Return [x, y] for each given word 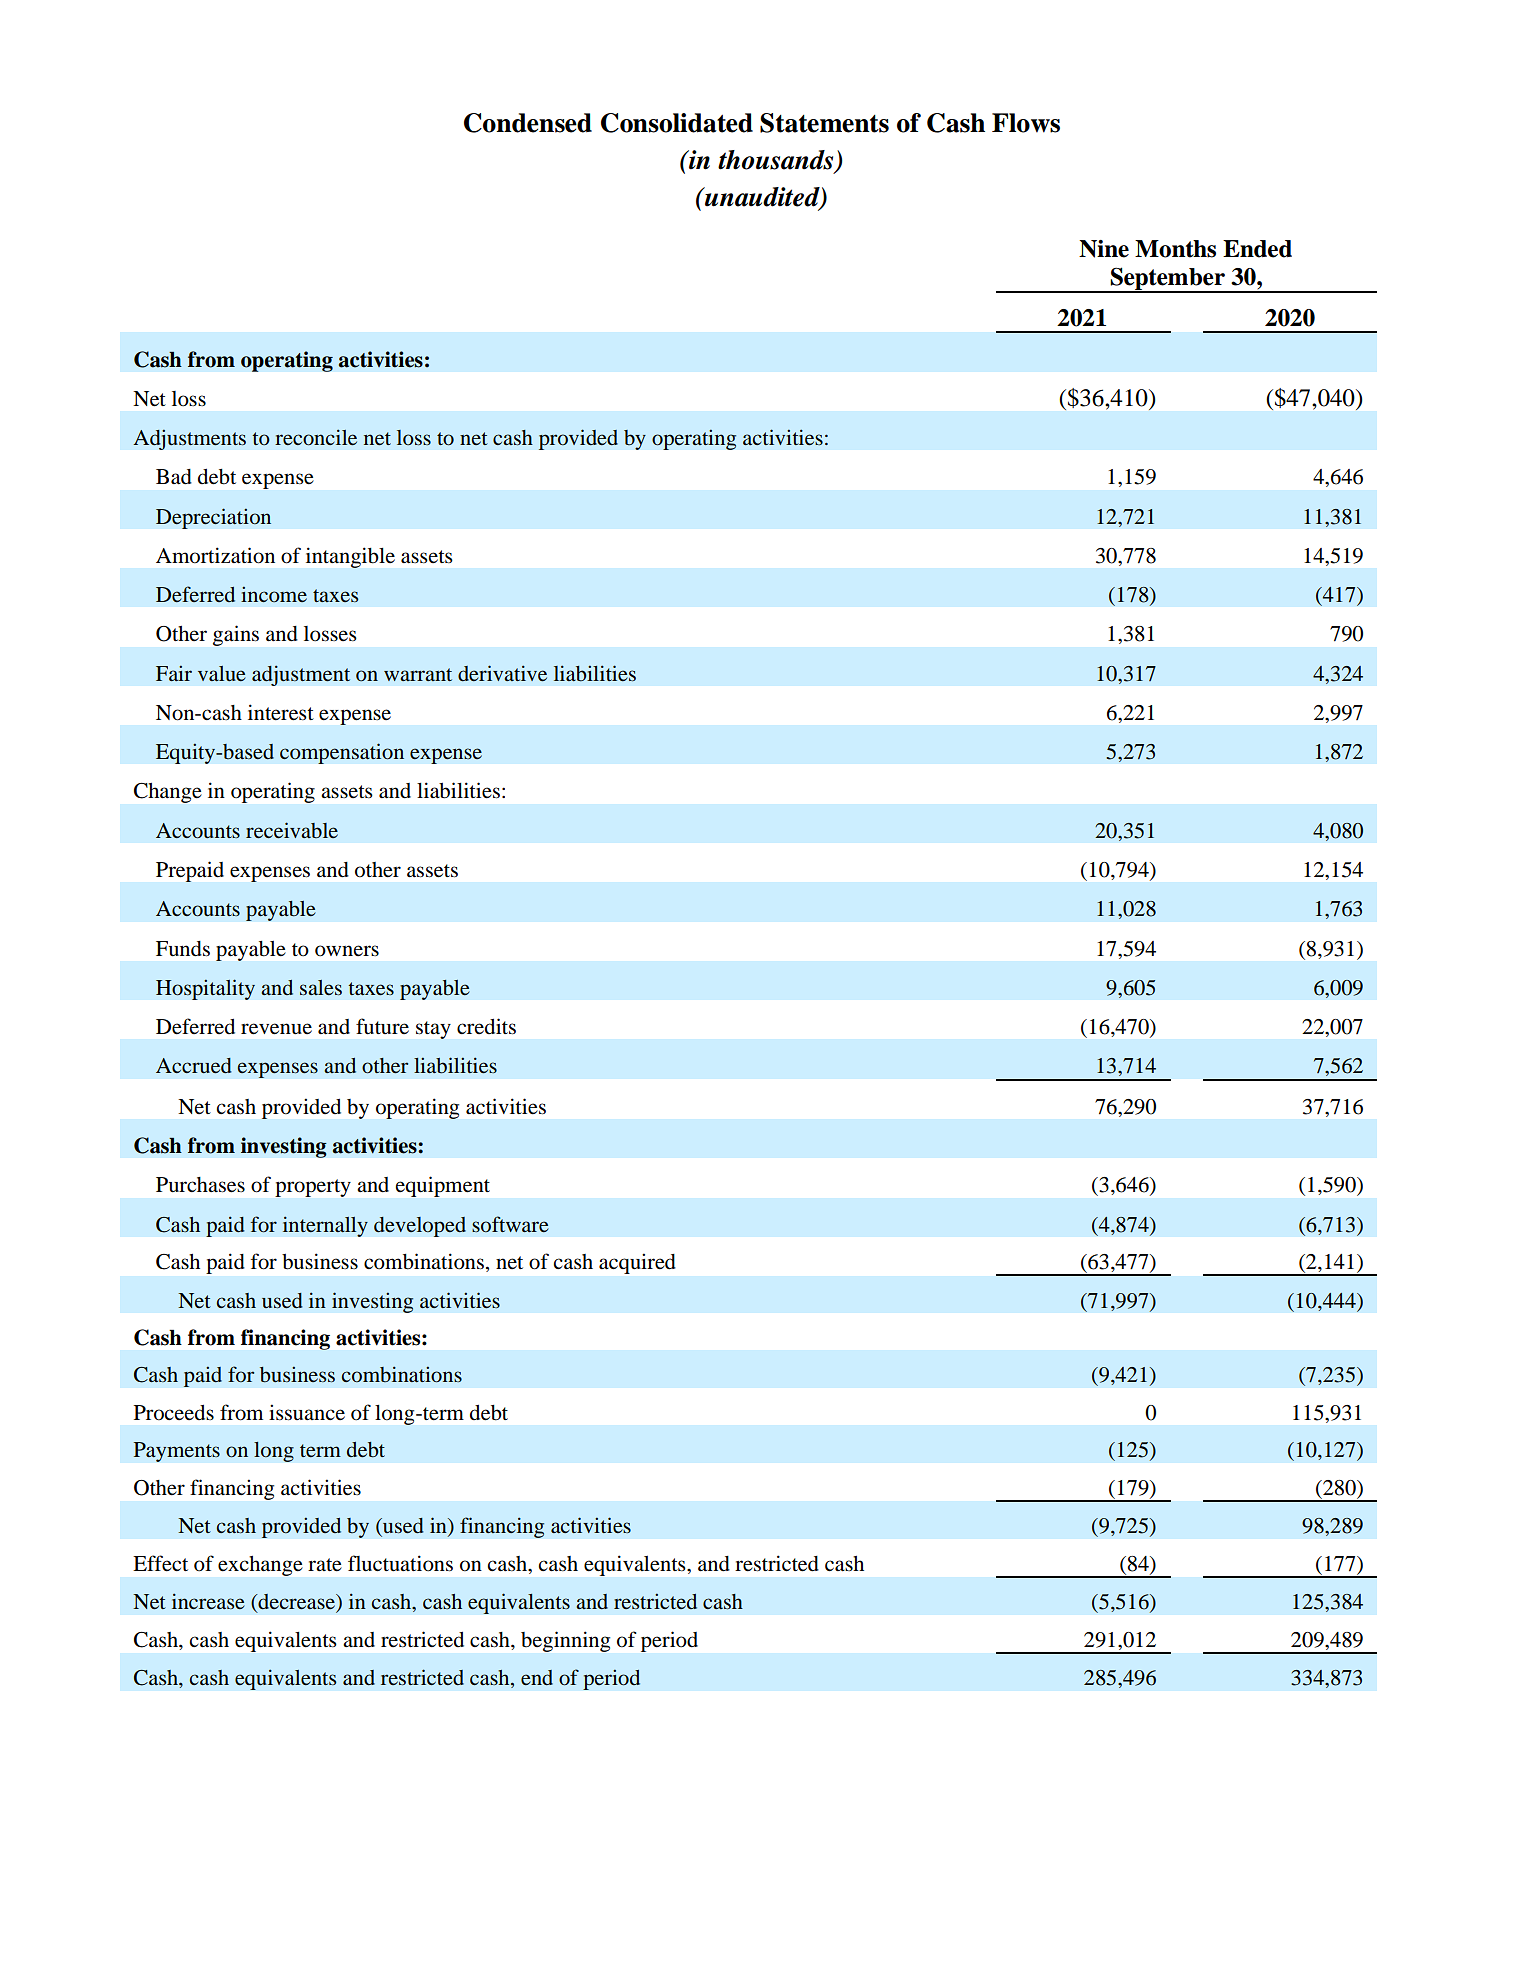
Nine [1104, 249]
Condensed [528, 123]
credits [486, 1026]
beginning [565, 1641]
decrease [296, 1603]
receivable [292, 830]
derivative [502, 673]
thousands [777, 161]
